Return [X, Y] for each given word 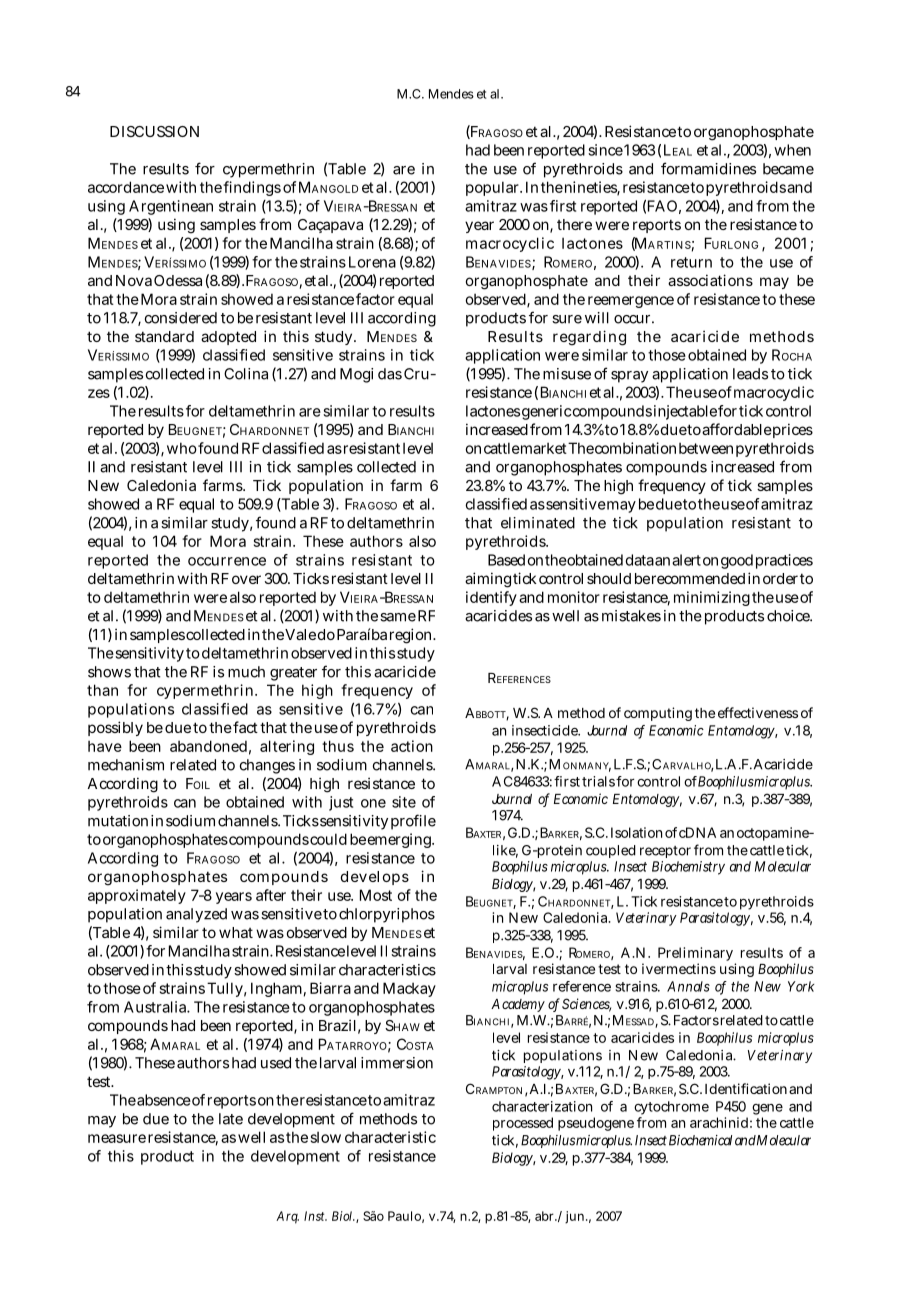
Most [376, 895]
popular [494, 188]
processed [523, 1124]
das [390, 374]
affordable [737, 429]
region [412, 636]
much [246, 672]
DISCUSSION [154, 131]
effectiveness [758, 712]
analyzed [196, 915]
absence [164, 1100]
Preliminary [697, 955]
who [182, 448]
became [788, 169]
